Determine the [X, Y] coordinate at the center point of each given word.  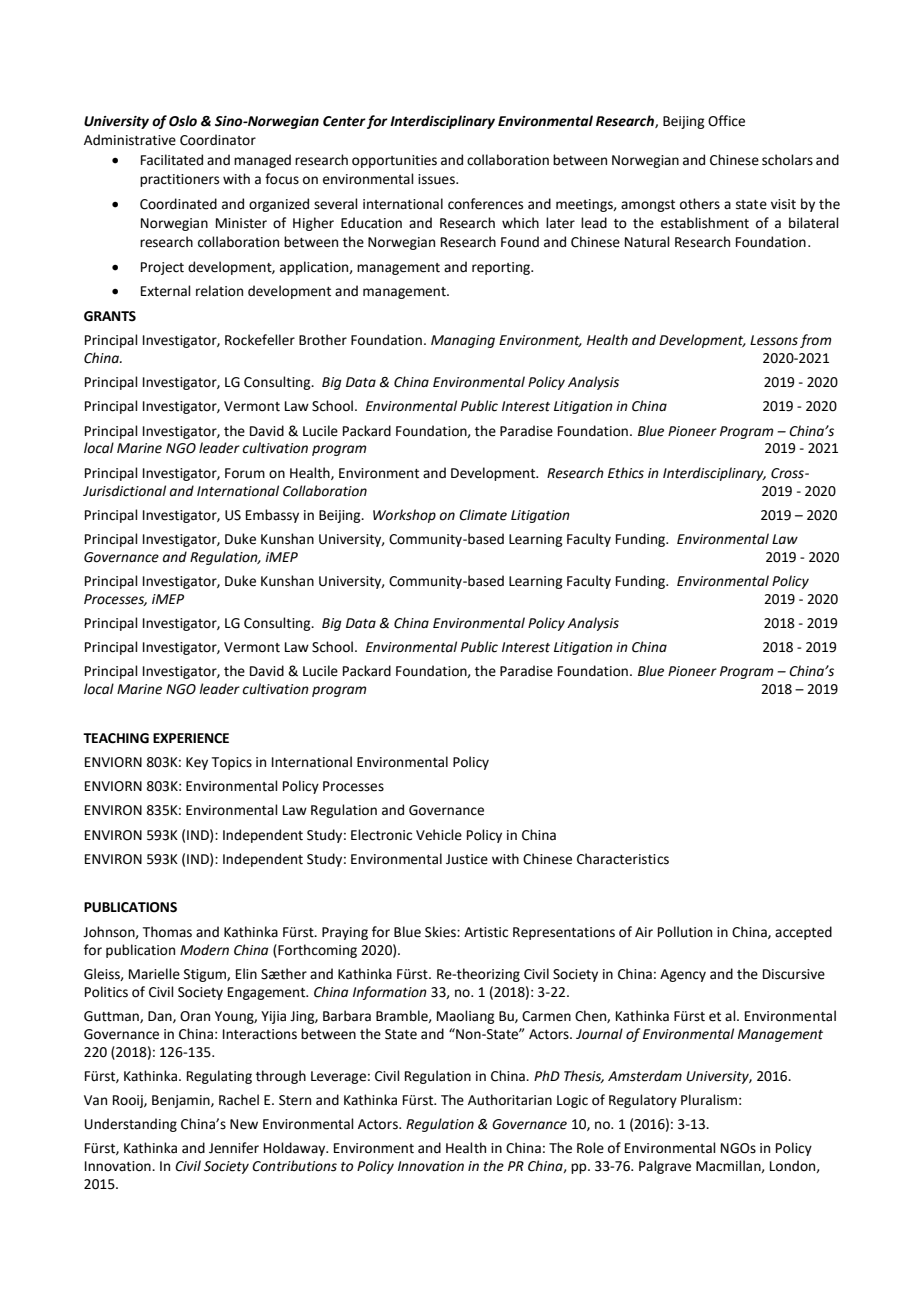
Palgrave [665, 1167]
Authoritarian [510, 1100]
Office [726, 121]
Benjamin [182, 1101]
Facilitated [172, 160]
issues [437, 179]
